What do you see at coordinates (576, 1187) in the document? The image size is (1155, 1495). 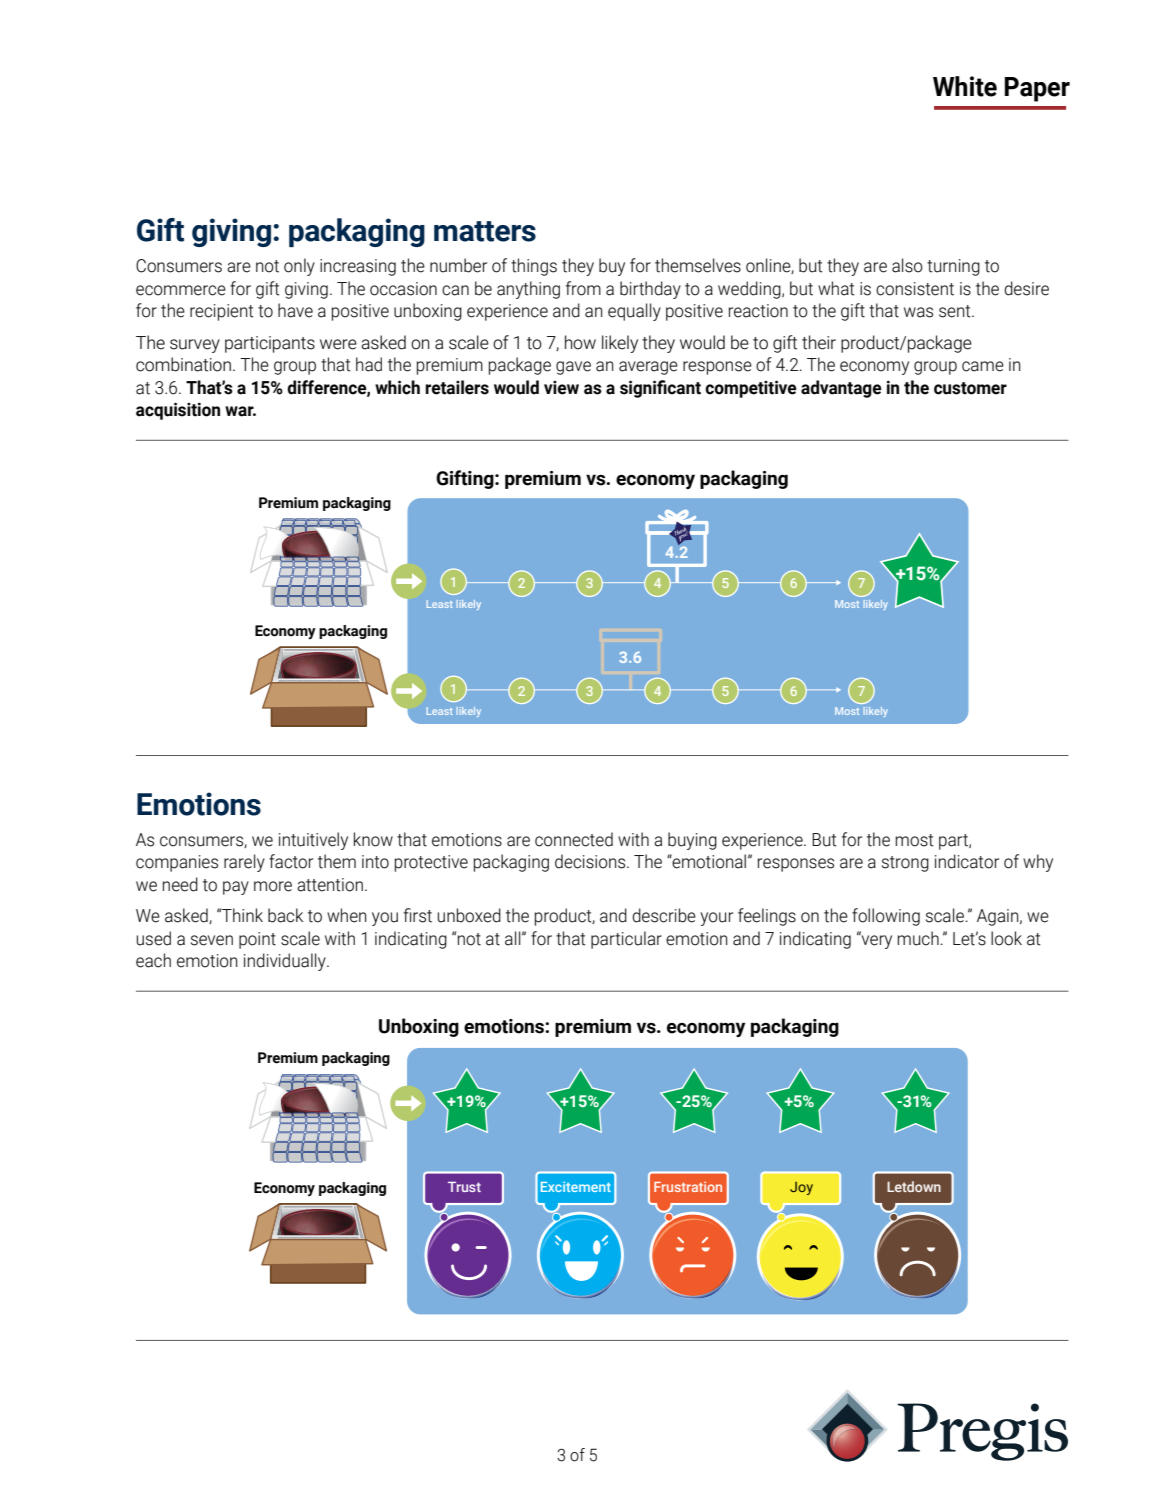 I see `Excitement` at bounding box center [576, 1187].
